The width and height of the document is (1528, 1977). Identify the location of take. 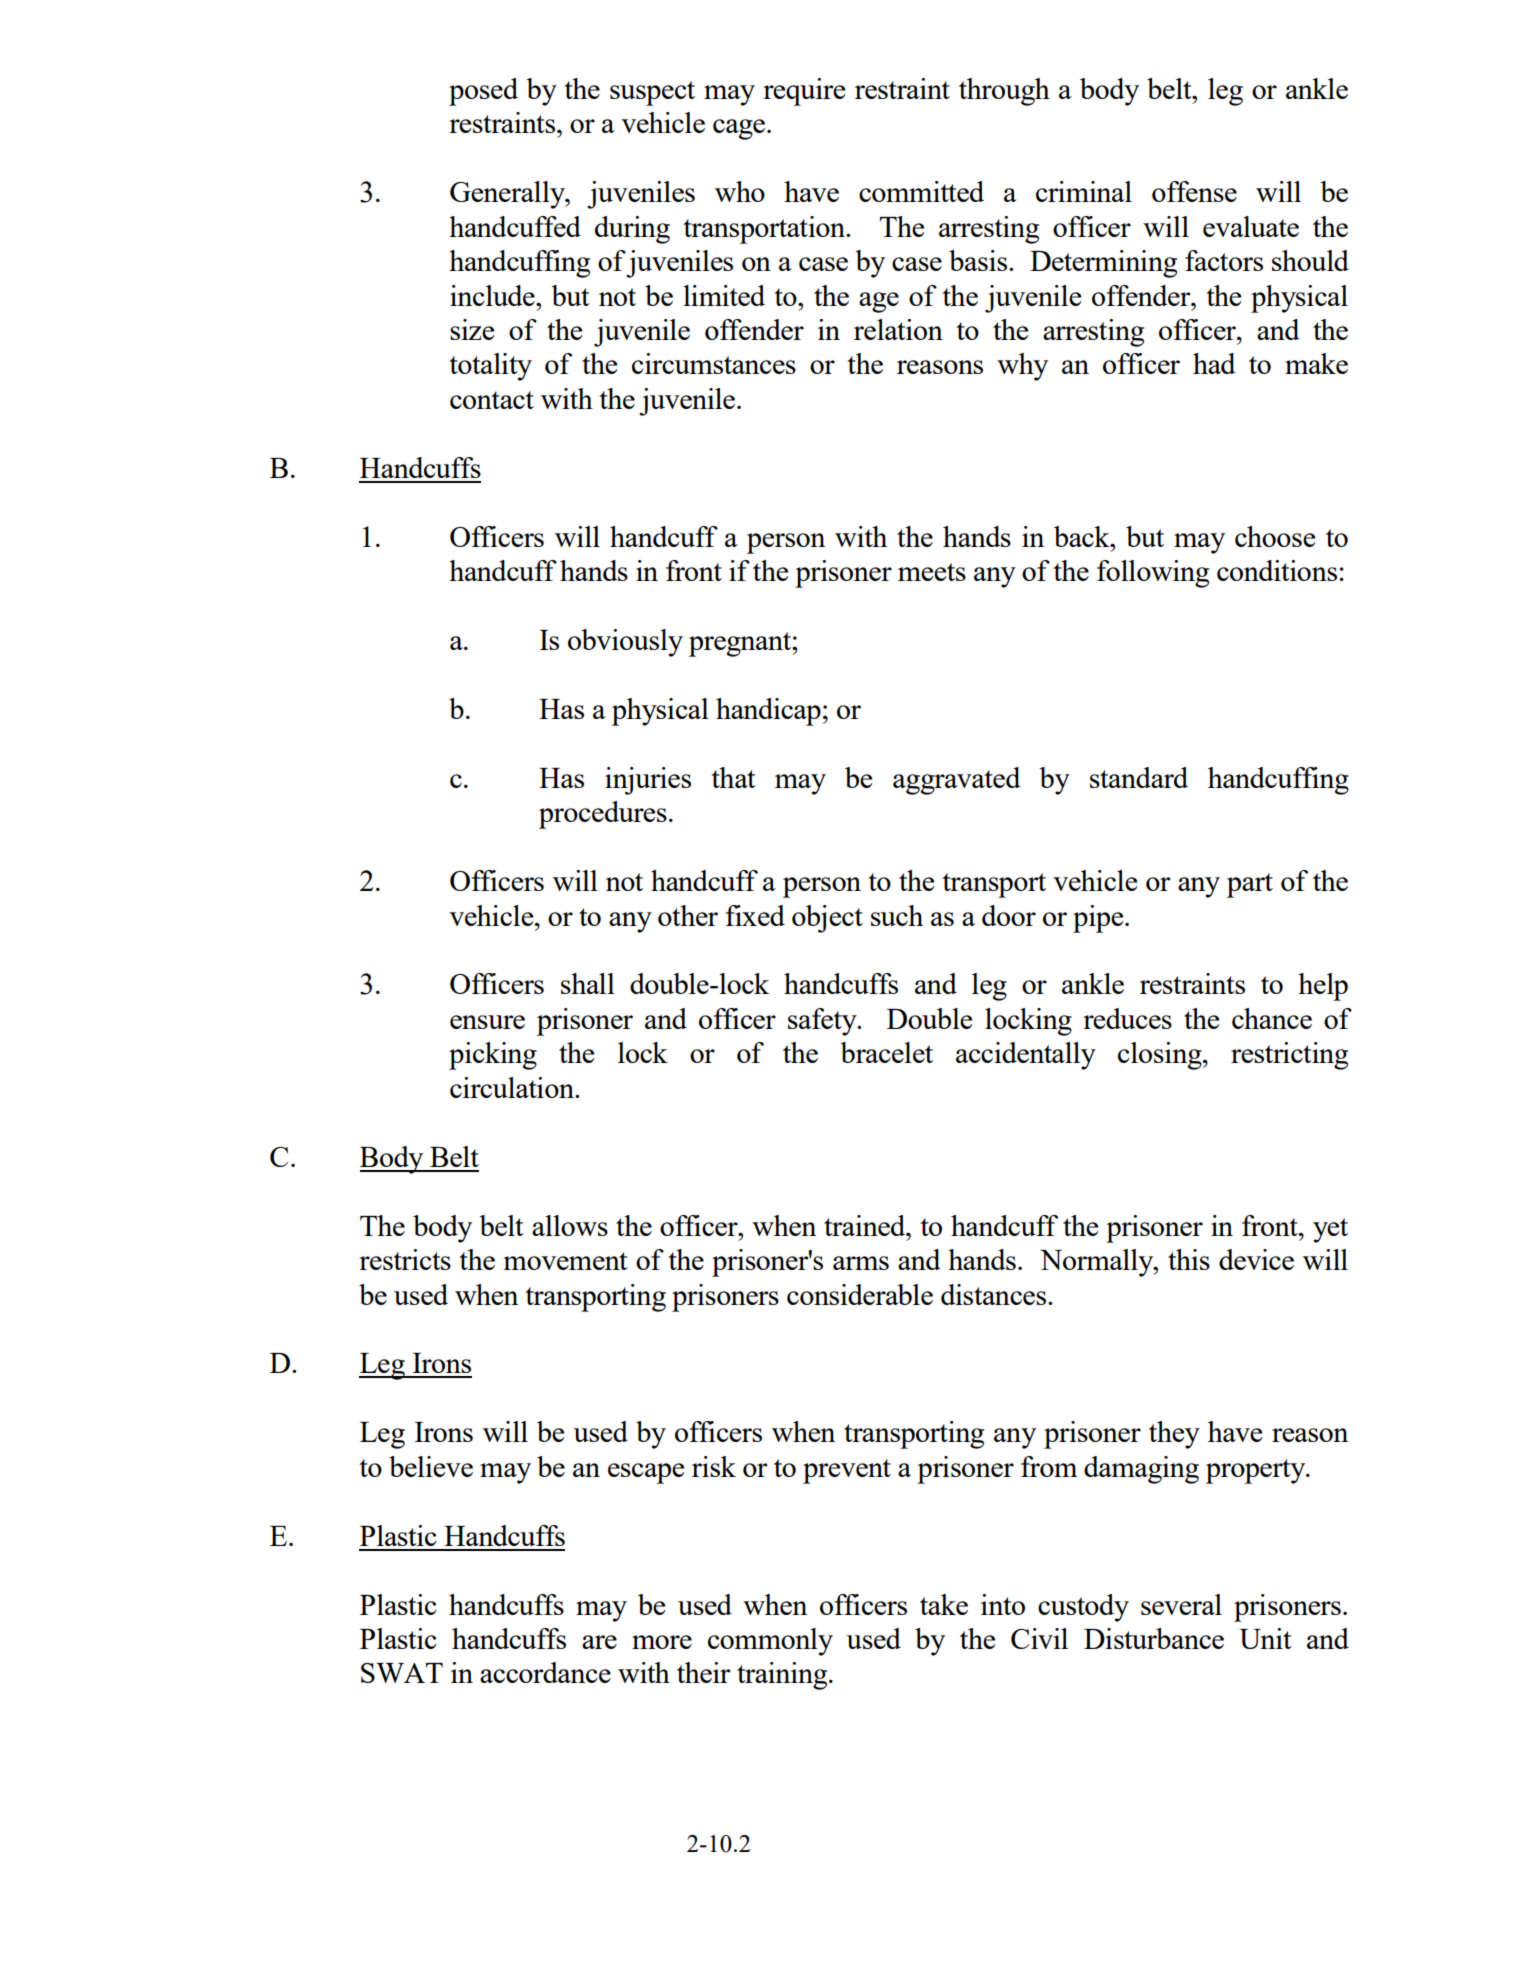
(944, 1604).
